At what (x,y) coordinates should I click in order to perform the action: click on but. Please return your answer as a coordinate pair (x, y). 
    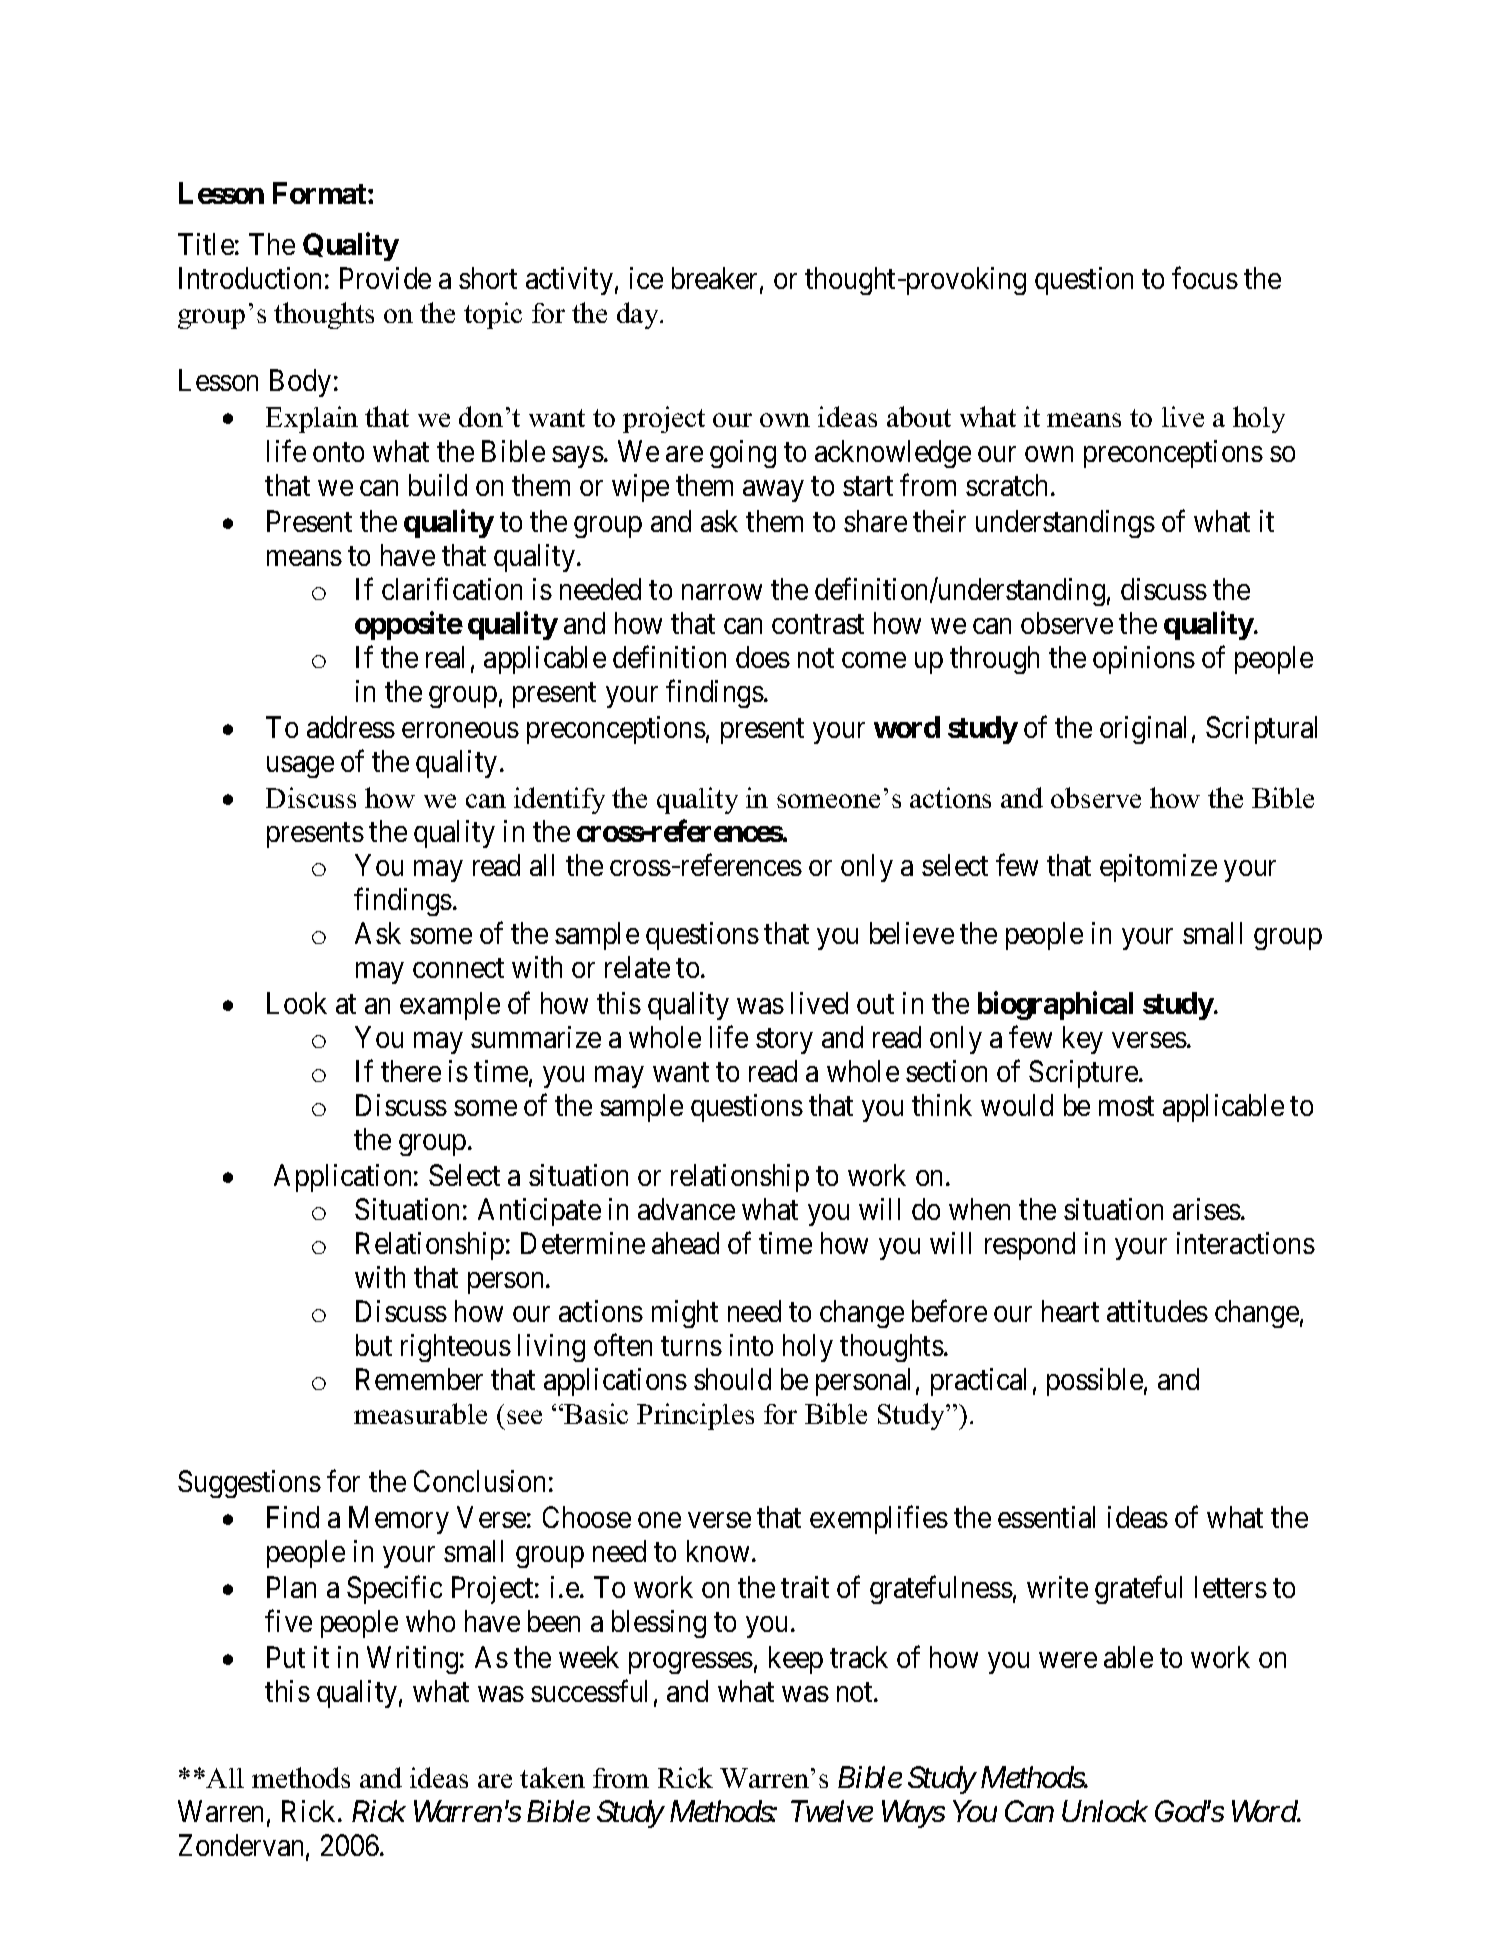
    Looking at the image, I should click on (374, 1345).
